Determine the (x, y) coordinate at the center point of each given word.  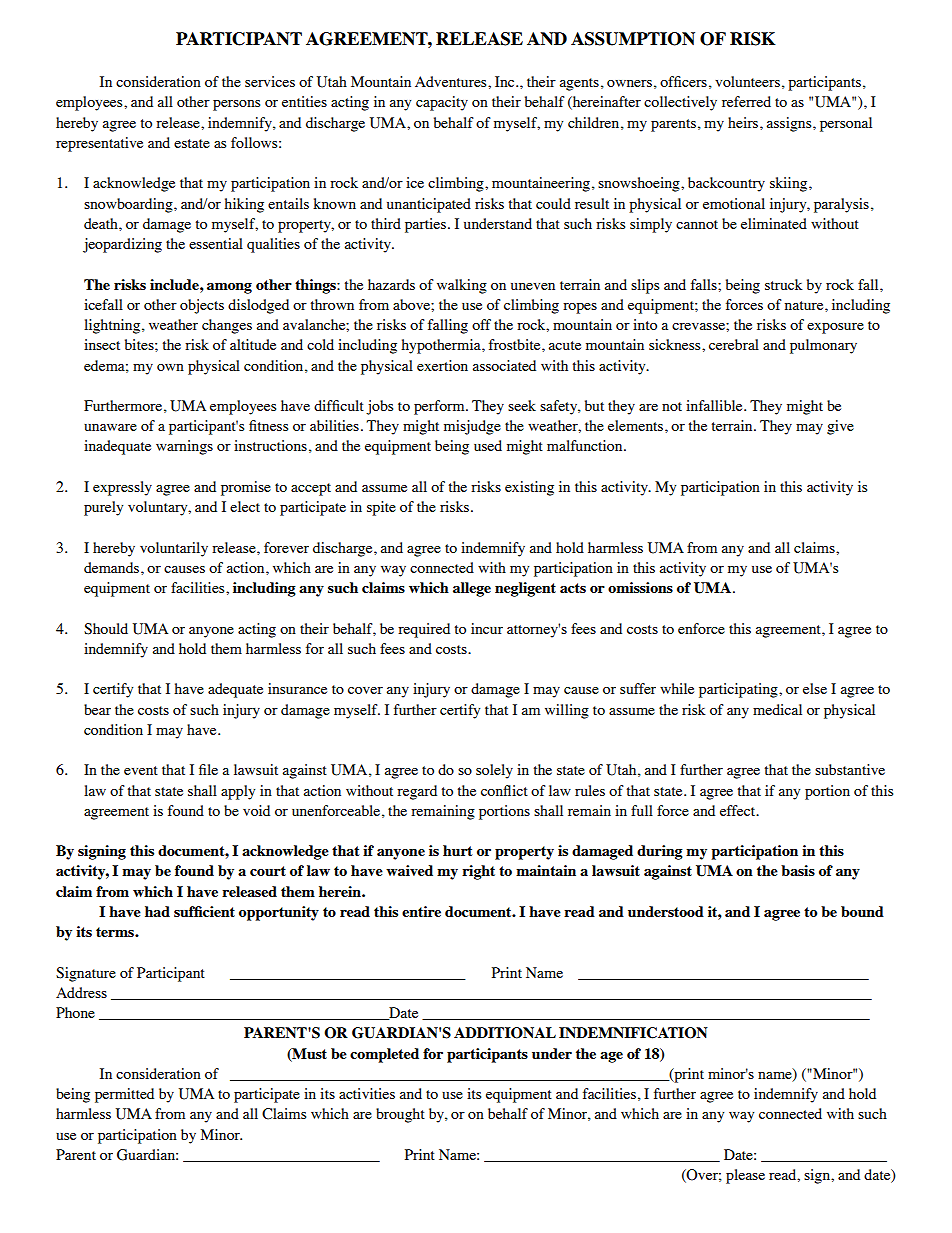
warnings (184, 447)
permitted (124, 1095)
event (141, 770)
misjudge (472, 427)
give (840, 427)
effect (739, 810)
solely (494, 771)
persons (236, 105)
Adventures (452, 81)
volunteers (747, 81)
